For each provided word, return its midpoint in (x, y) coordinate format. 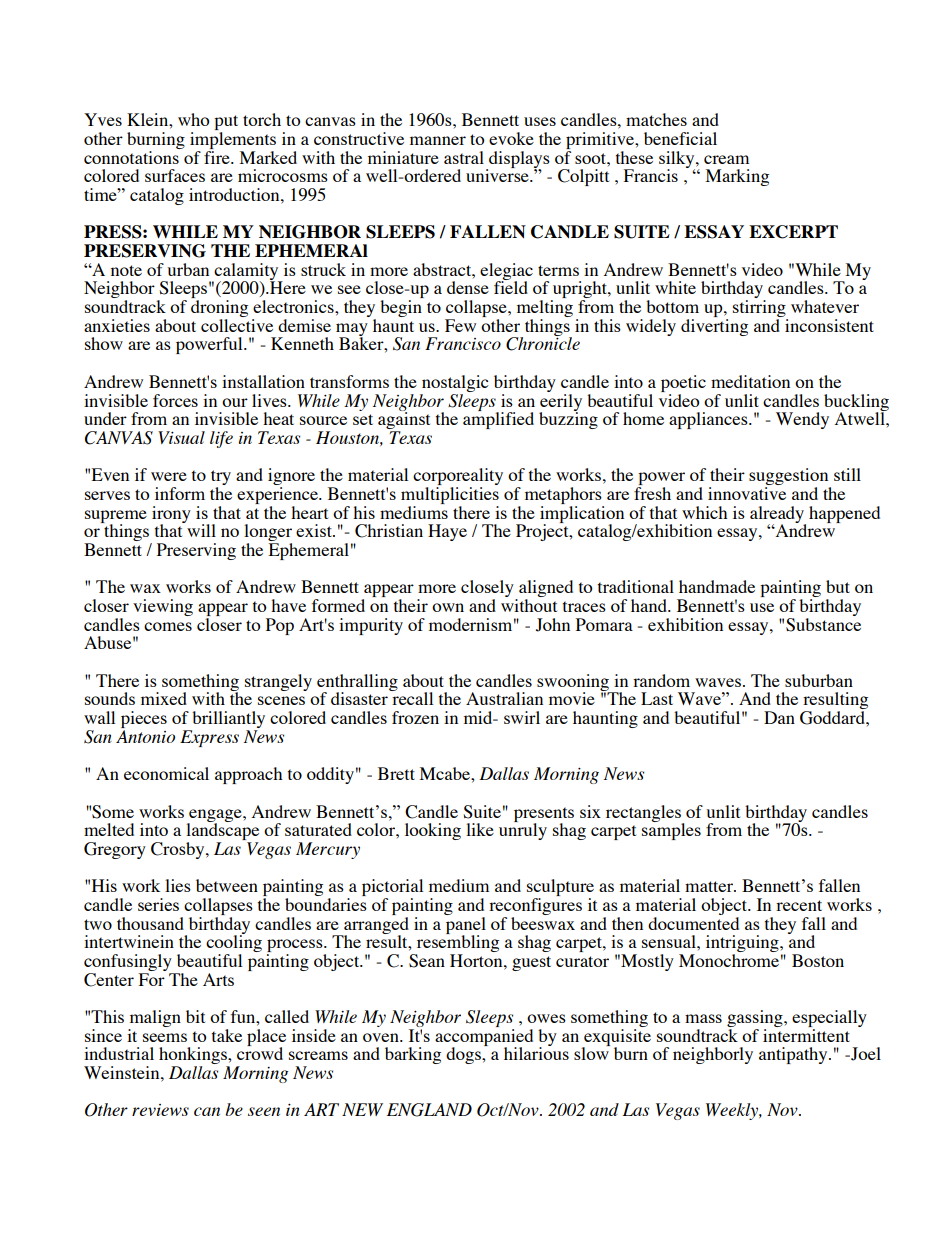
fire (218, 156)
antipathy (794, 1055)
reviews (160, 1110)
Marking (737, 177)
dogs (464, 1055)
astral (464, 157)
